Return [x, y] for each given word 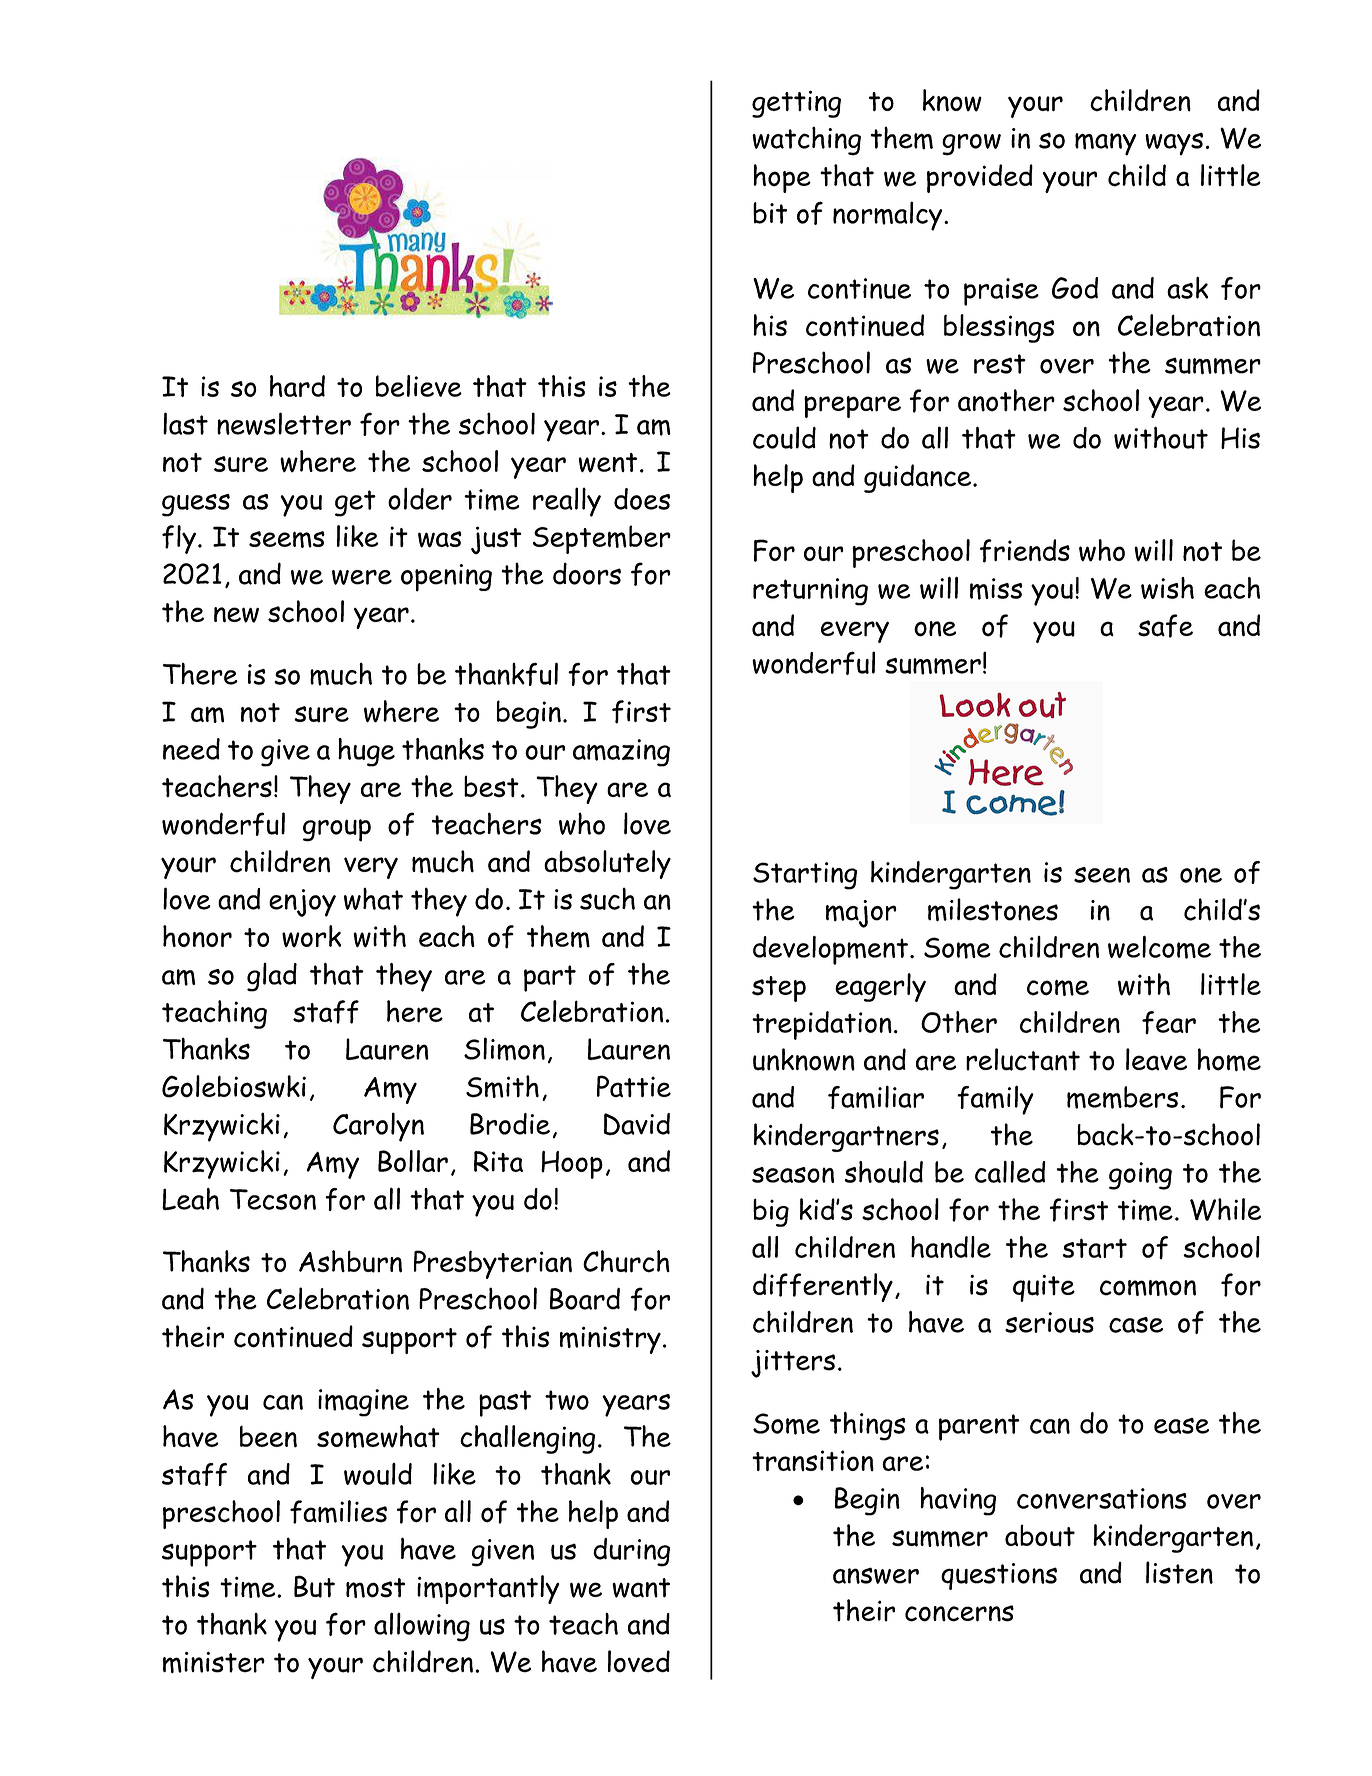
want [641, 1588]
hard [297, 386]
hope [782, 178]
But [314, 1586]
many [1106, 144]
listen [1179, 1572]
